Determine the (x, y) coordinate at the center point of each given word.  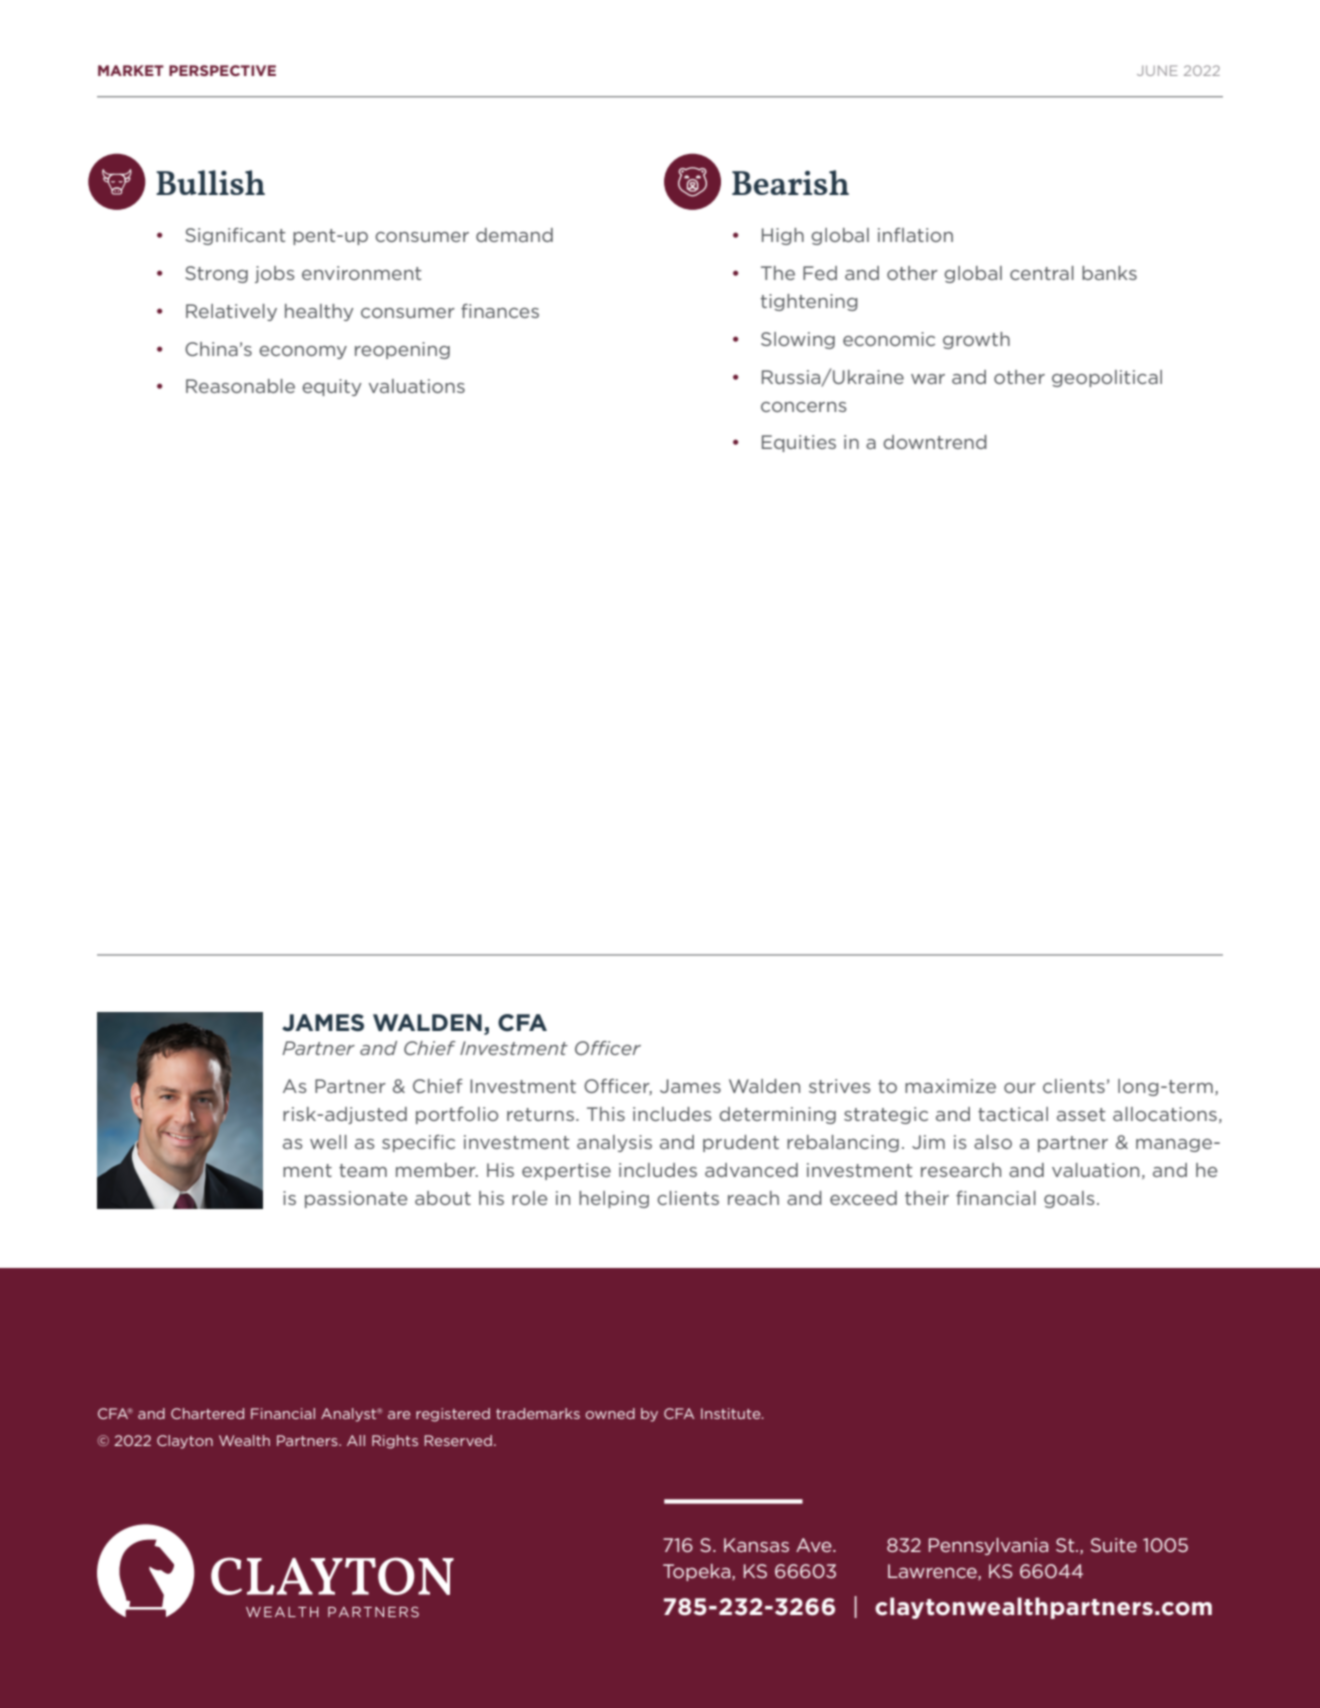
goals (1069, 1199)
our (1020, 1088)
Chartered (207, 1413)
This (606, 1114)
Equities (799, 443)
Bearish (790, 182)
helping (614, 1199)
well (328, 1142)
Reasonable (240, 386)
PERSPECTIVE (222, 70)
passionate (356, 1199)
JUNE (1157, 70)
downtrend (935, 442)
